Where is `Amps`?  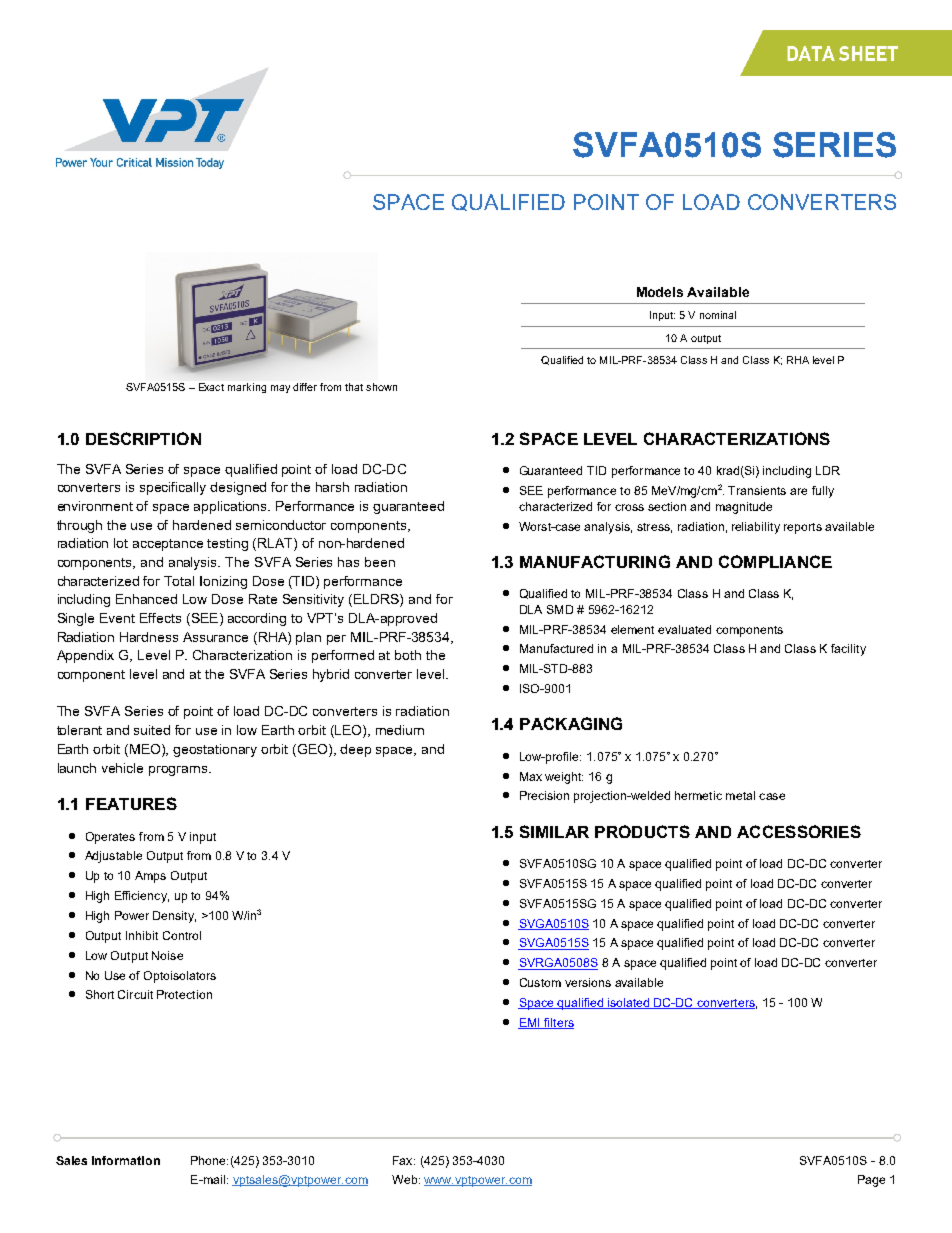
Amps is located at coordinates (150, 877).
